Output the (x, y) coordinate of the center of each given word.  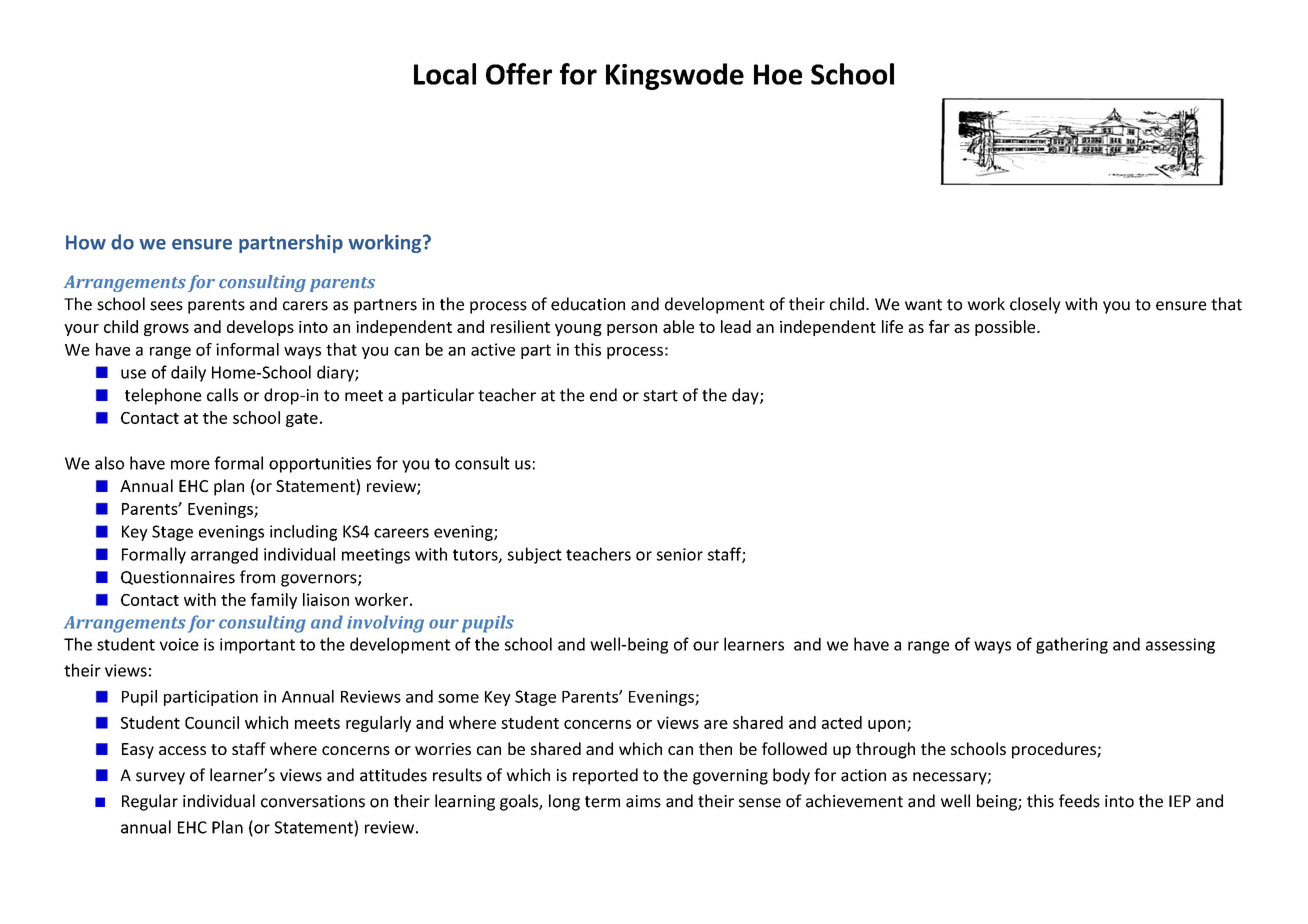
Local (445, 74)
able (678, 326)
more (190, 465)
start (660, 396)
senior (680, 554)
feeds (1079, 801)
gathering (1072, 645)
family (274, 601)
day (746, 396)
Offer (519, 74)
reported (605, 776)
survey (160, 778)
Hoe (778, 74)
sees (166, 306)
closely (1035, 305)
